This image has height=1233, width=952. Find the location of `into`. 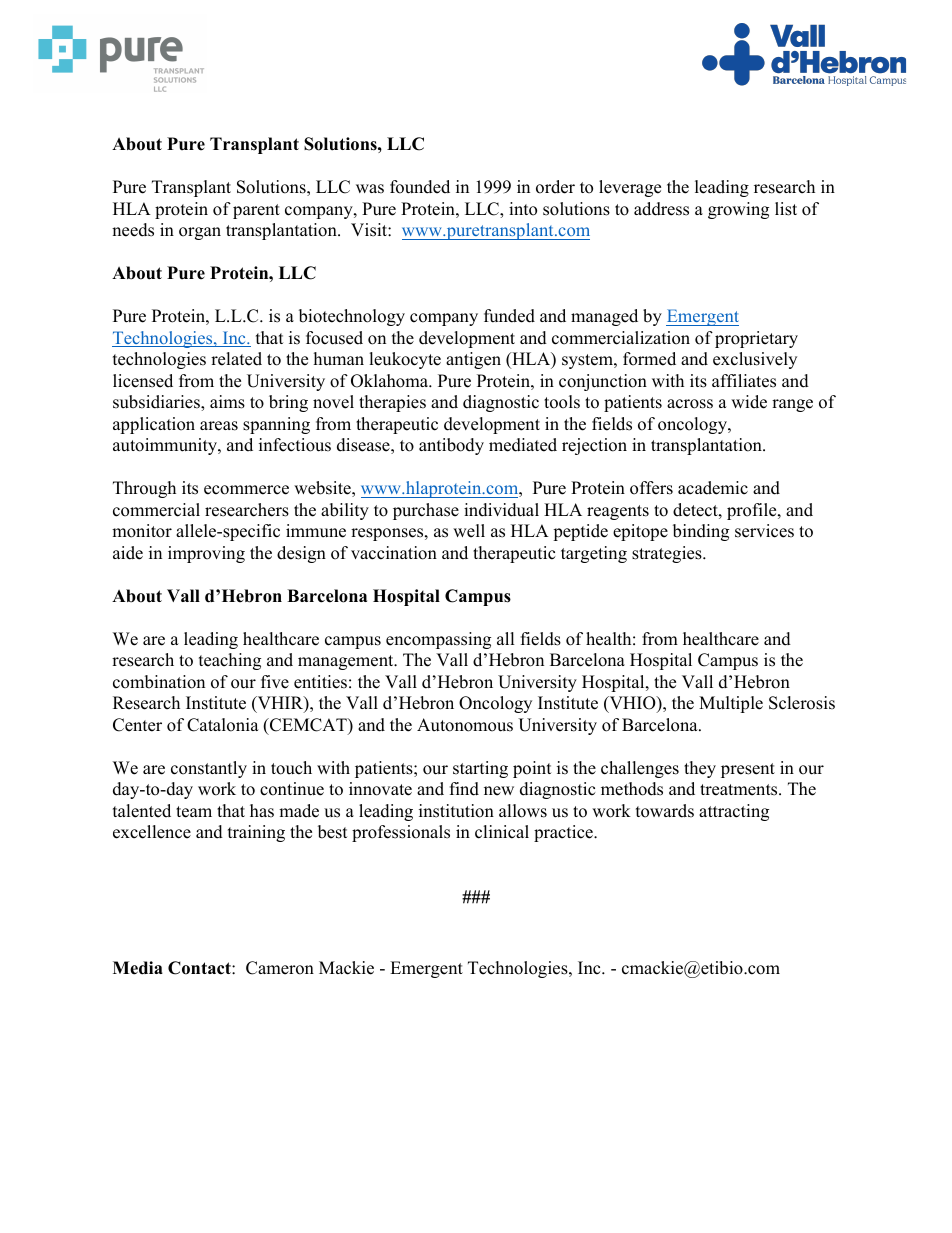

into is located at coordinates (523, 209).
